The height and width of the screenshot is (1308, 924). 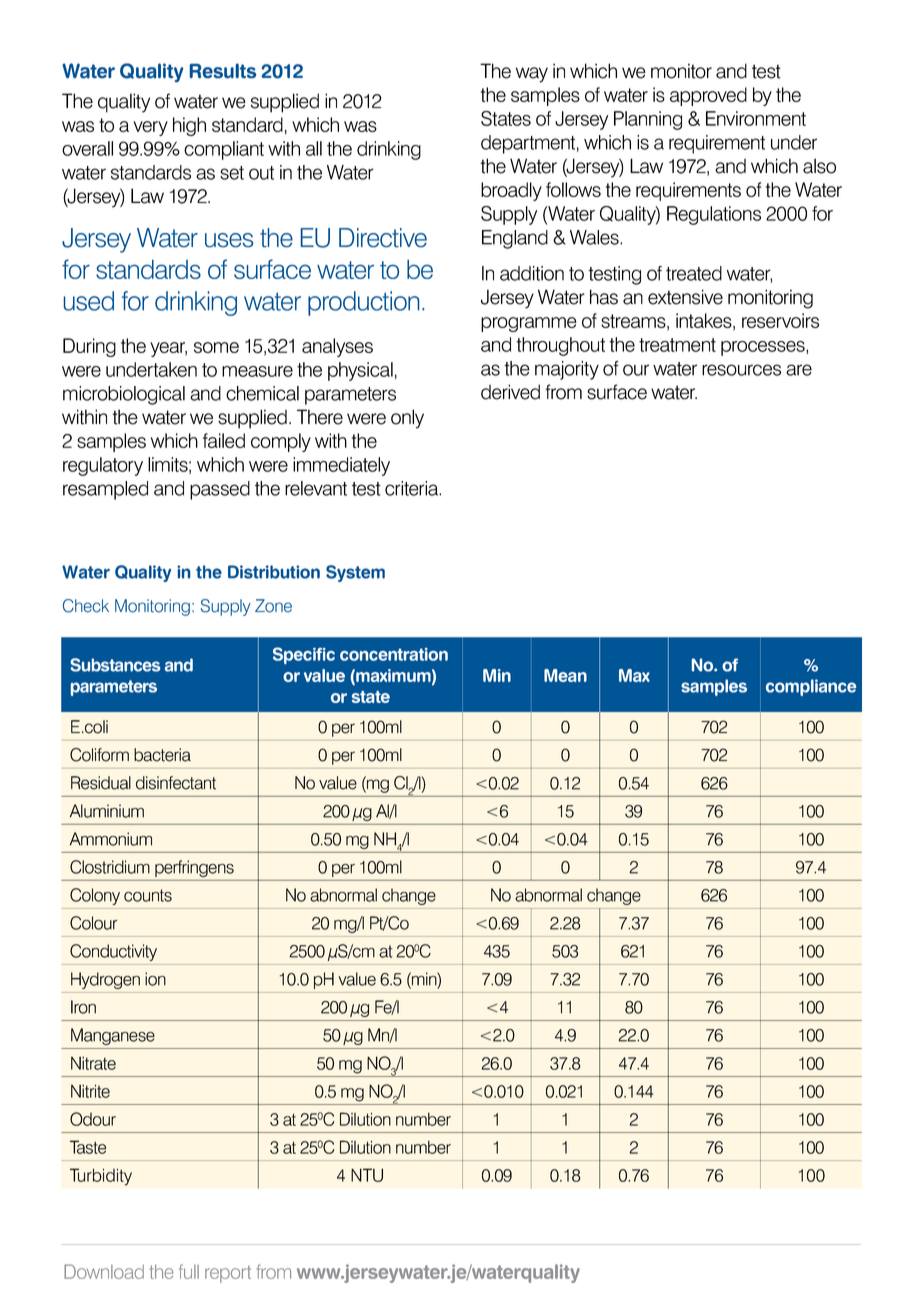 What do you see at coordinates (101, 1177) in the screenshot?
I see `Turbidity` at bounding box center [101, 1177].
